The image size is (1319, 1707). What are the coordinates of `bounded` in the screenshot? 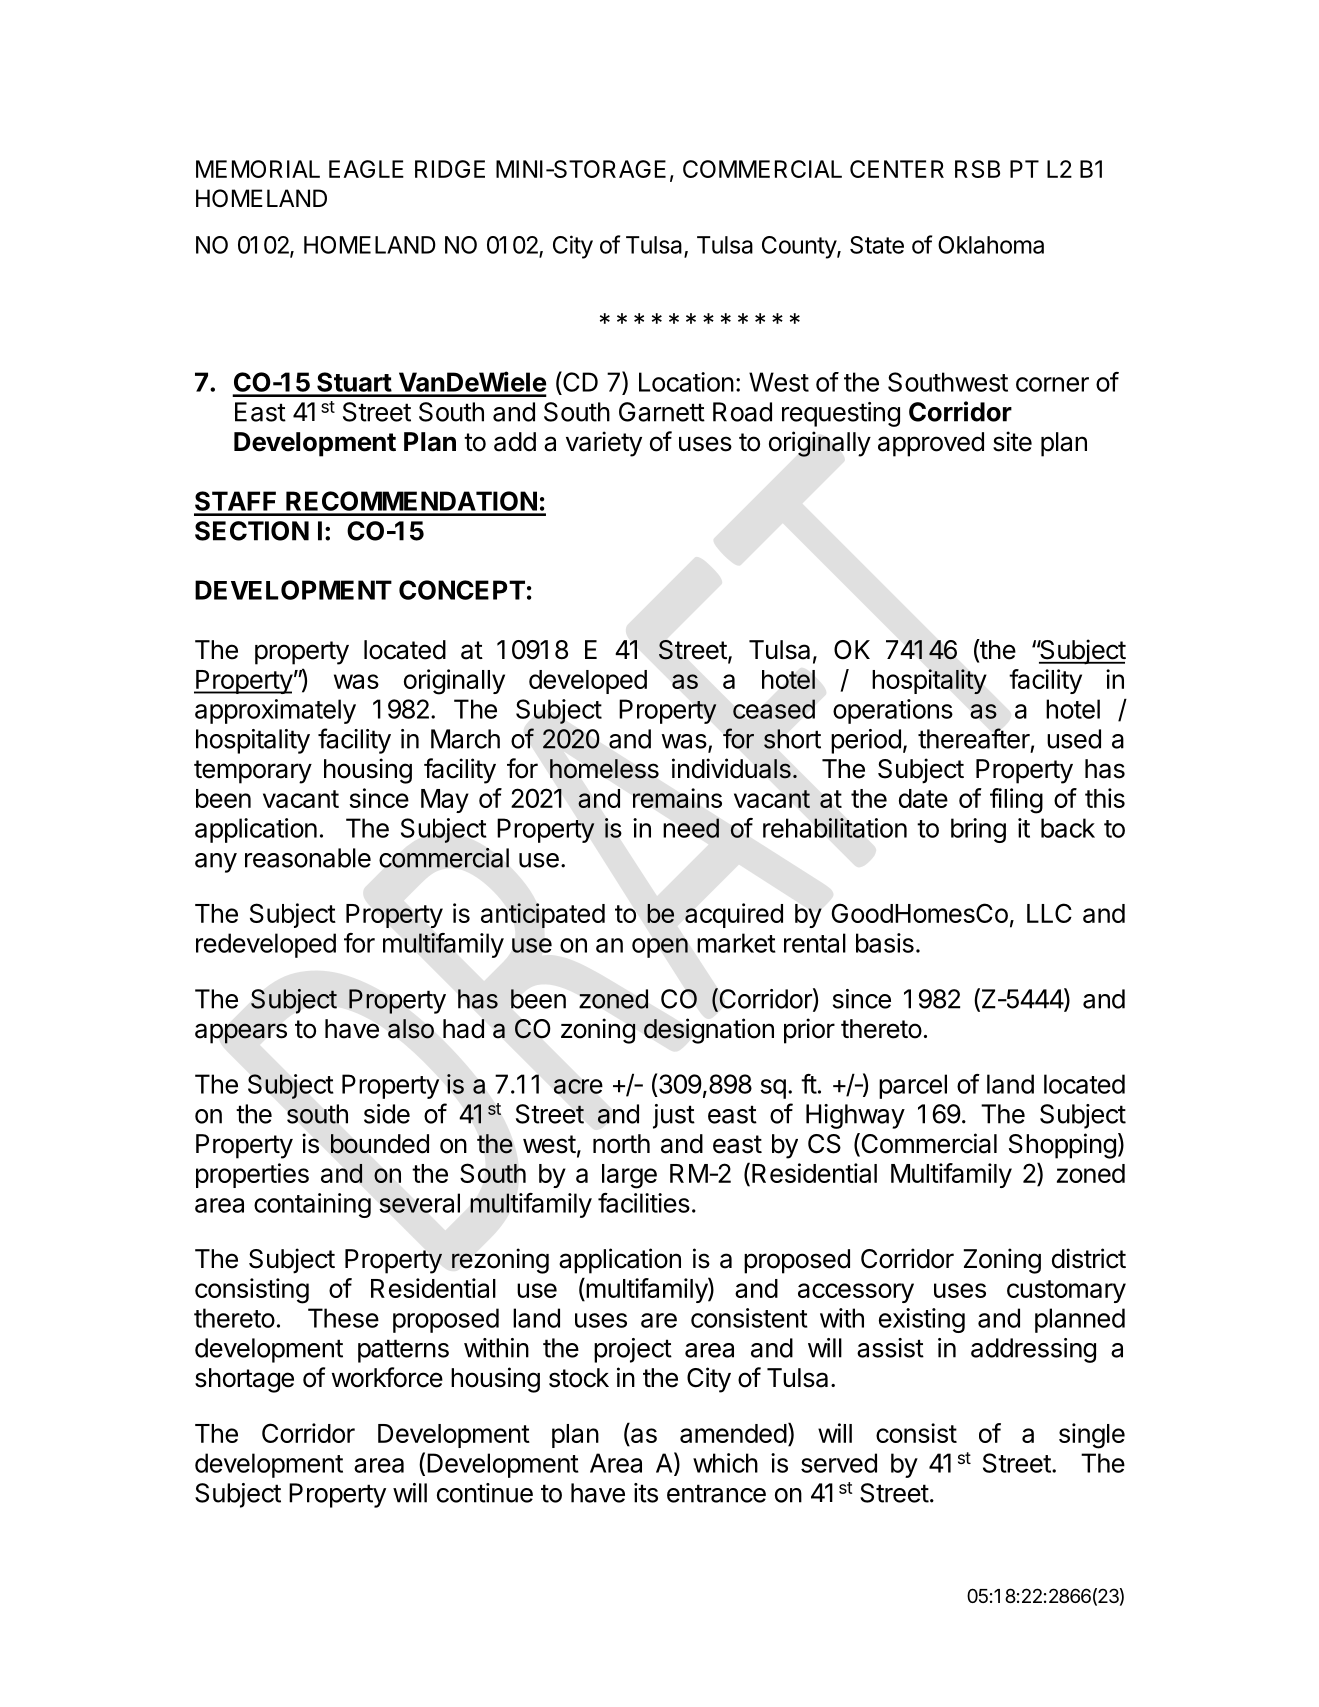 It's located at (380, 1144).
